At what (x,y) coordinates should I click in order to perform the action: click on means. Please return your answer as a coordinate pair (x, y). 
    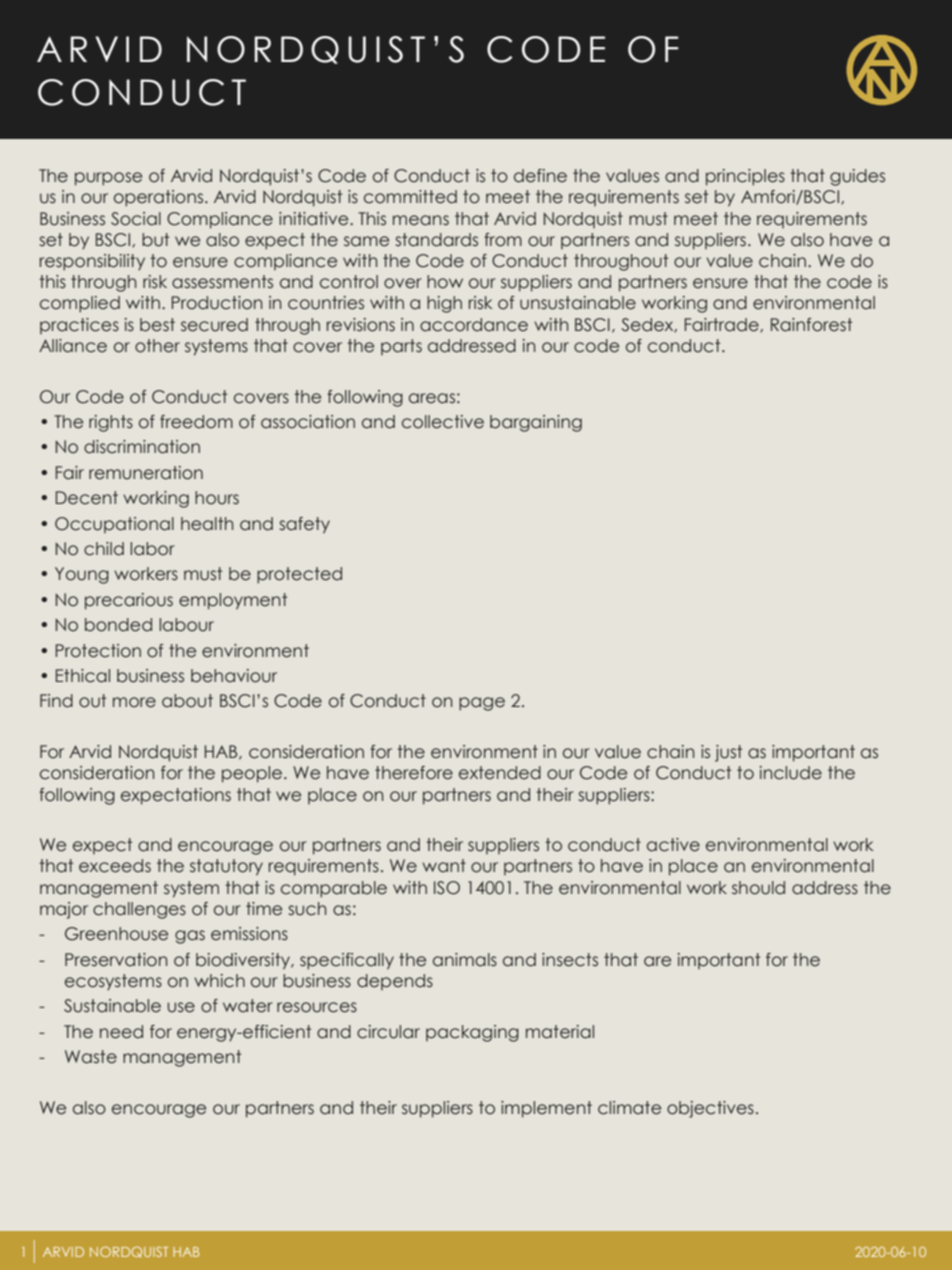
    Looking at the image, I should click on (421, 220).
